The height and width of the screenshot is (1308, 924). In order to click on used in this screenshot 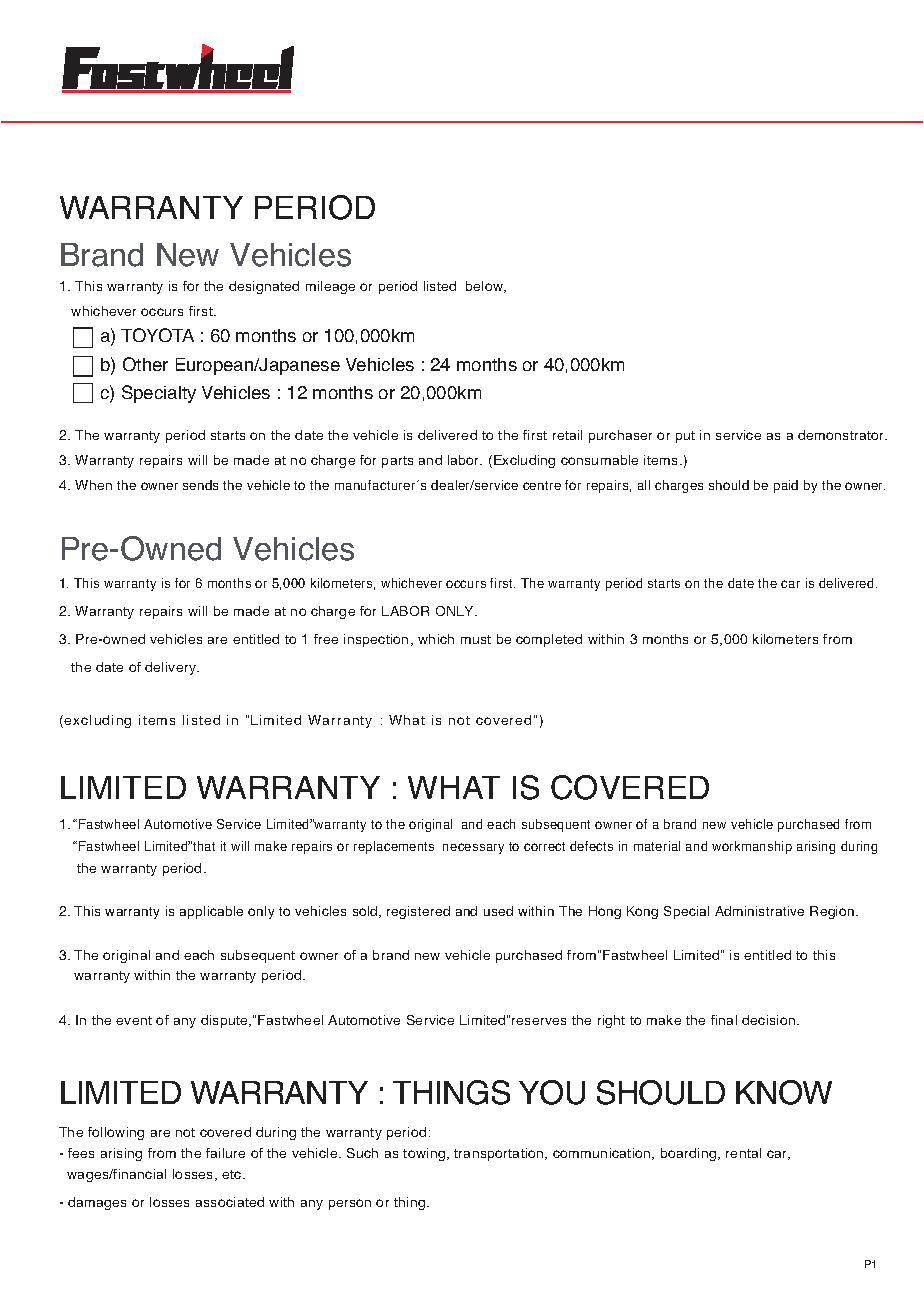, I will do `click(498, 911)`.
